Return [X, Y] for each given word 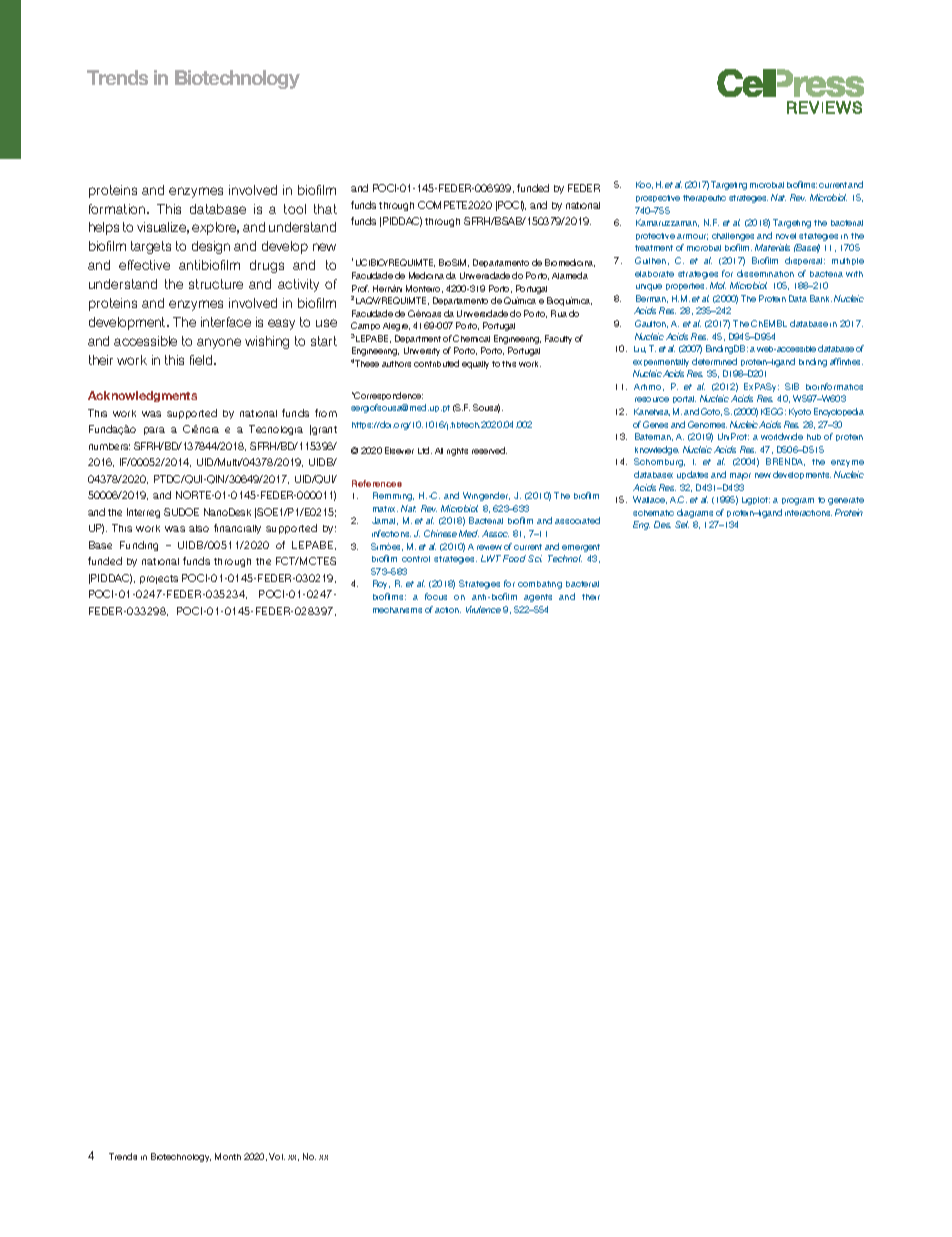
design [211, 247]
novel [786, 236]
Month [228, 1156]
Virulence [483, 609]
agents [538, 598]
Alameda [570, 275]
